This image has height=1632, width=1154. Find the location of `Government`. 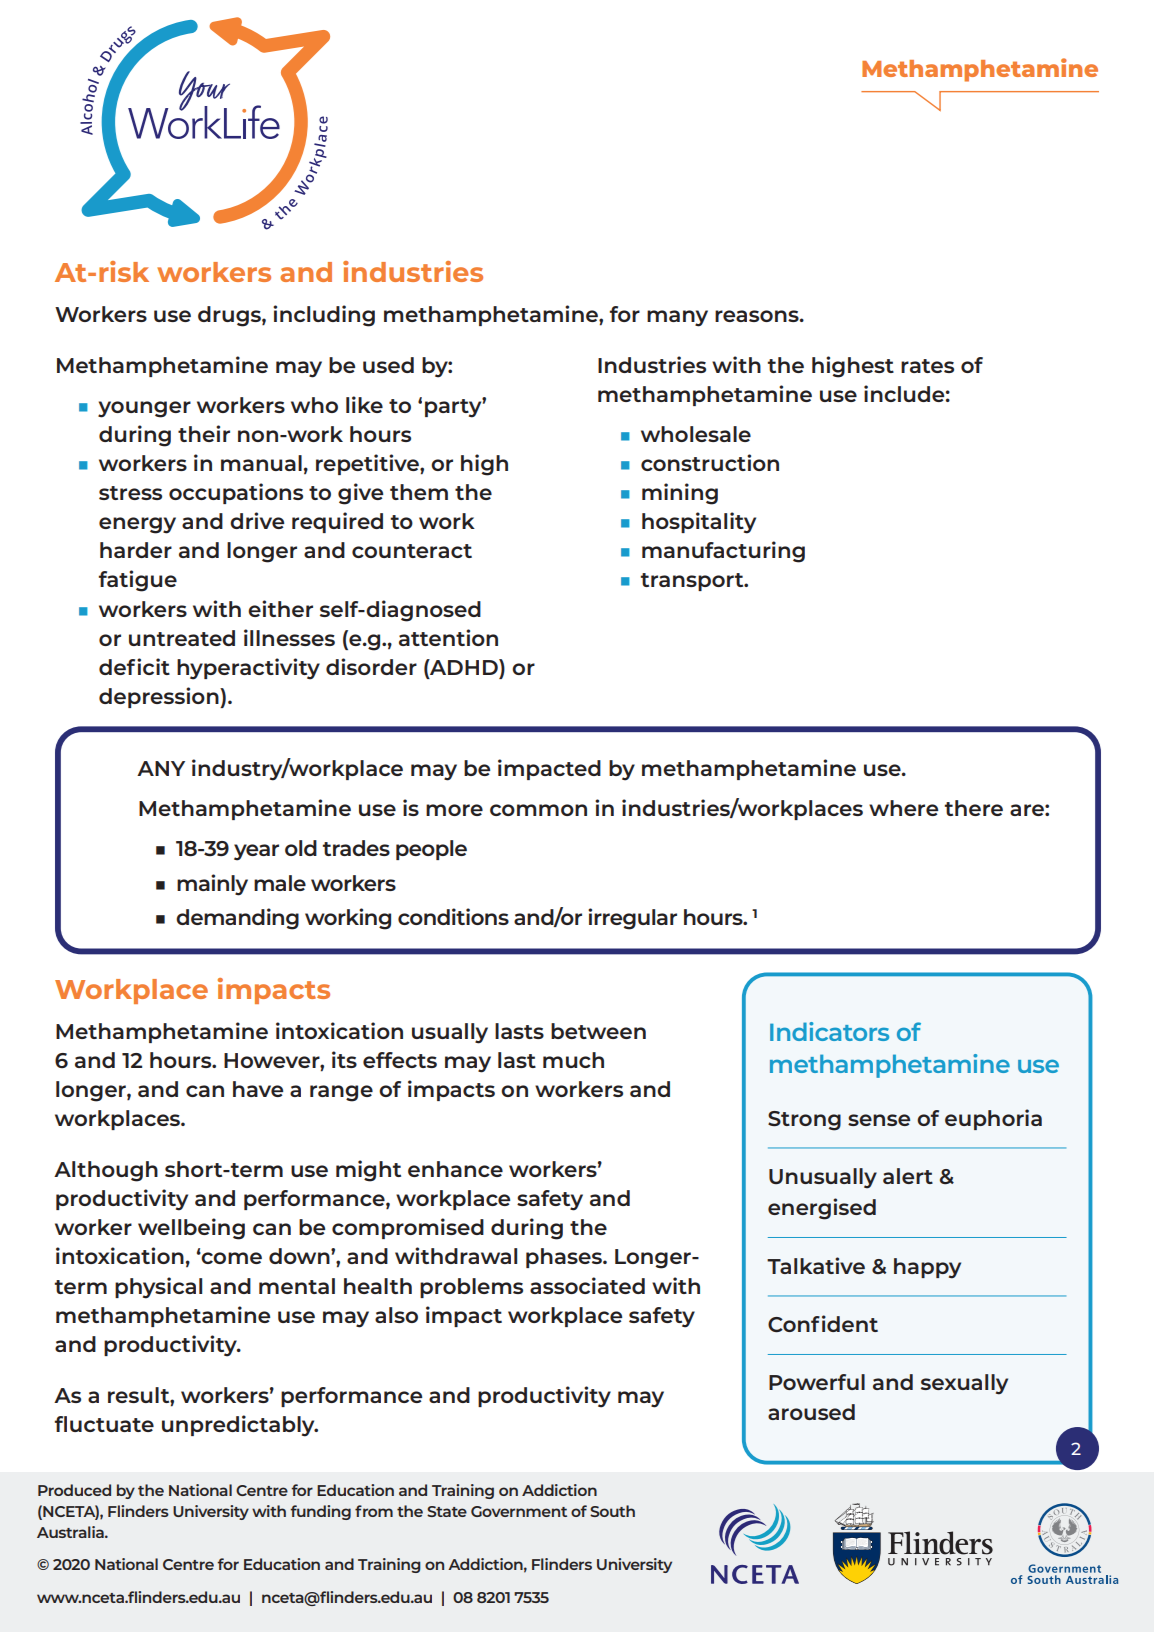

Government is located at coordinates (519, 1511).
